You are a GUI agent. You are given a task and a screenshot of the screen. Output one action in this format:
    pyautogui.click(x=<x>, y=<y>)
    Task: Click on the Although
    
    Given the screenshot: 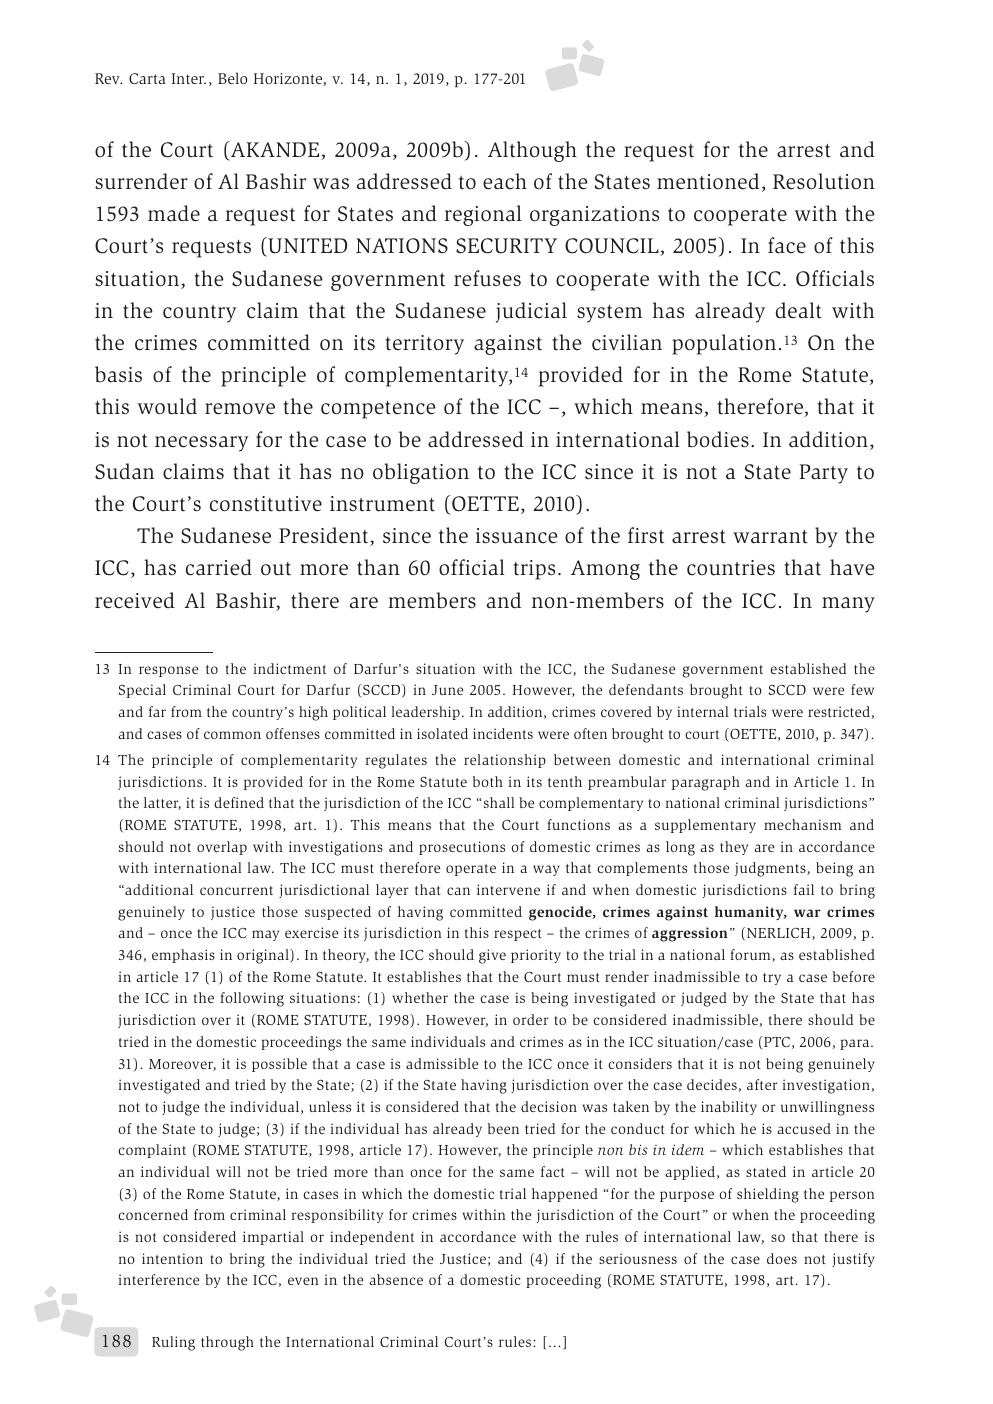 What is the action you would take?
    pyautogui.click(x=532, y=151)
